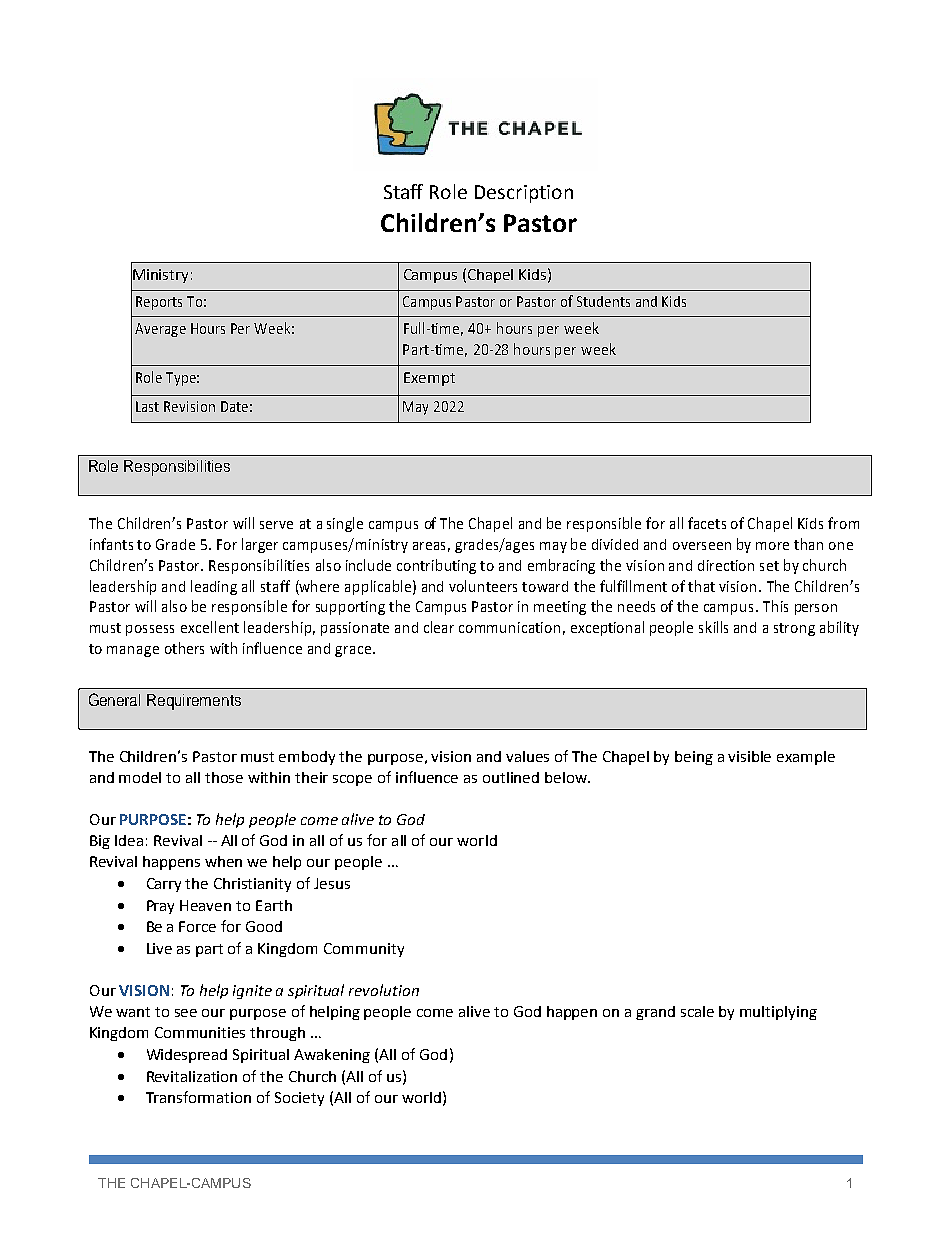  Describe the element at coordinates (778, 1013) in the screenshot. I see `multiplying` at that location.
